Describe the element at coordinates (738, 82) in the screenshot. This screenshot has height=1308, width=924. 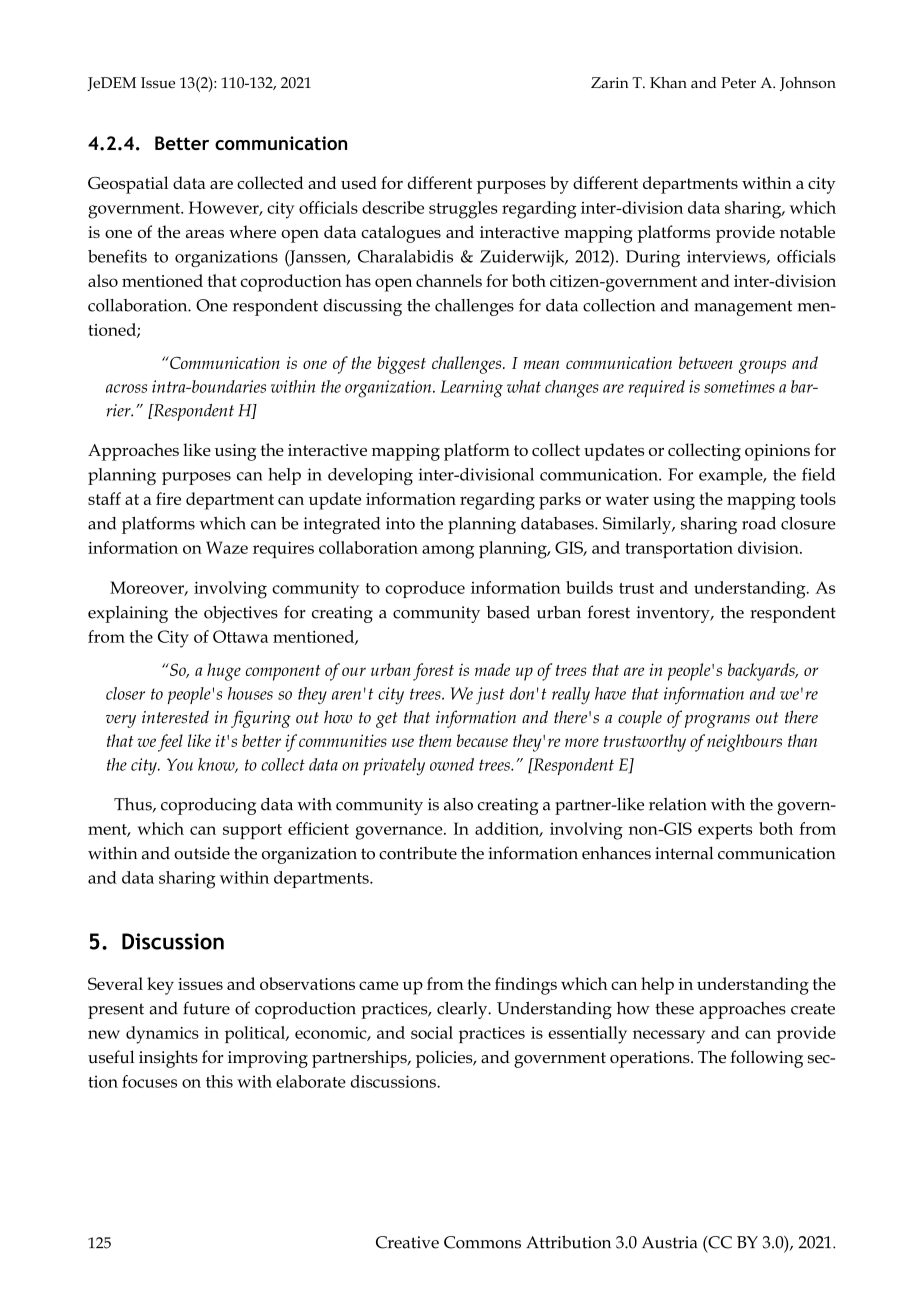
I see `Peter` at that location.
